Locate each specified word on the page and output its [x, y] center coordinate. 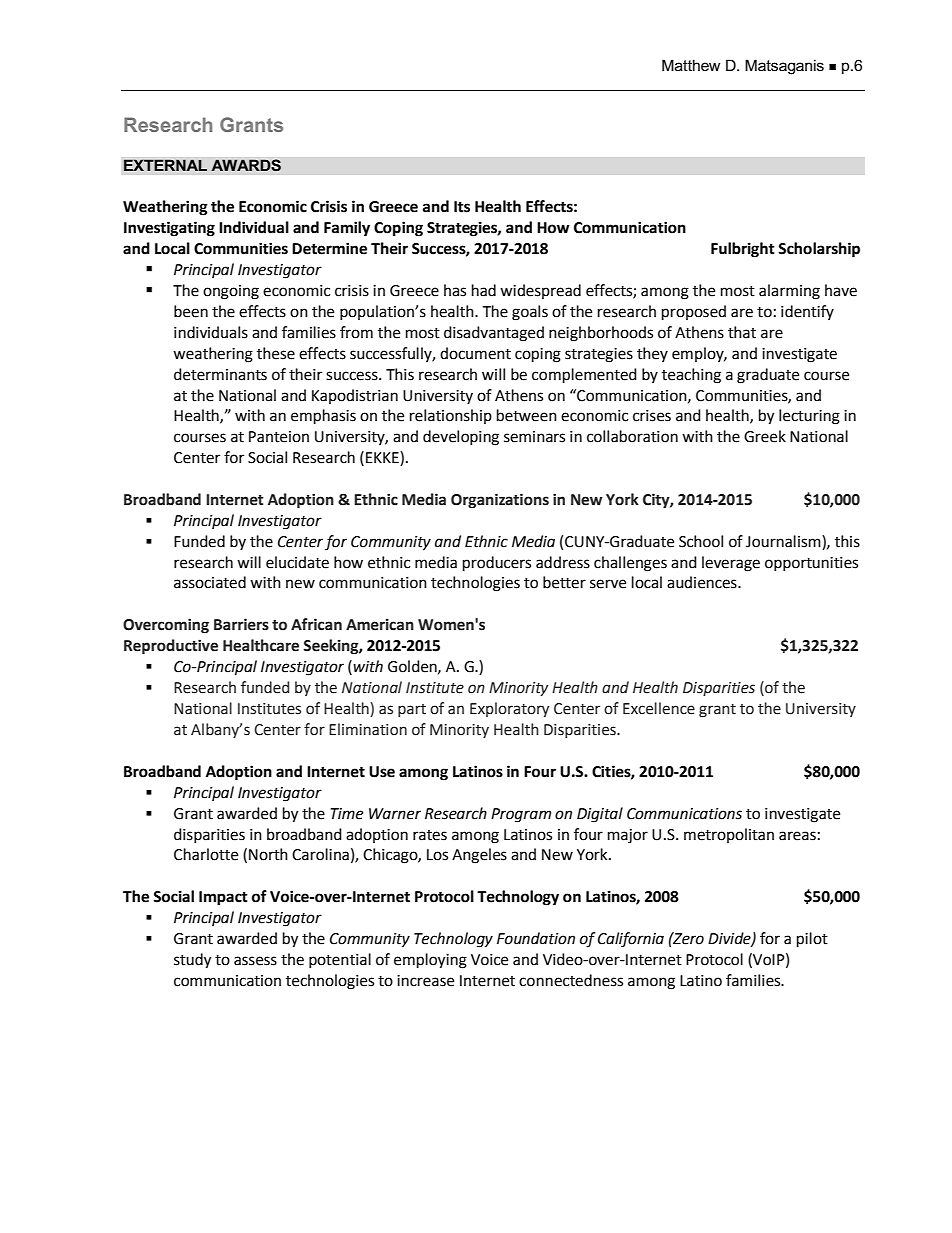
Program [521, 815]
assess [255, 961]
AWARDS [246, 165]
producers [497, 564]
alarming [789, 292]
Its [462, 207]
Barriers [241, 624]
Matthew [691, 65]
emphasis [323, 417]
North [268, 854]
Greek [765, 436]
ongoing [231, 292]
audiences [703, 582]
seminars [534, 437]
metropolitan [729, 835]
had [484, 290]
